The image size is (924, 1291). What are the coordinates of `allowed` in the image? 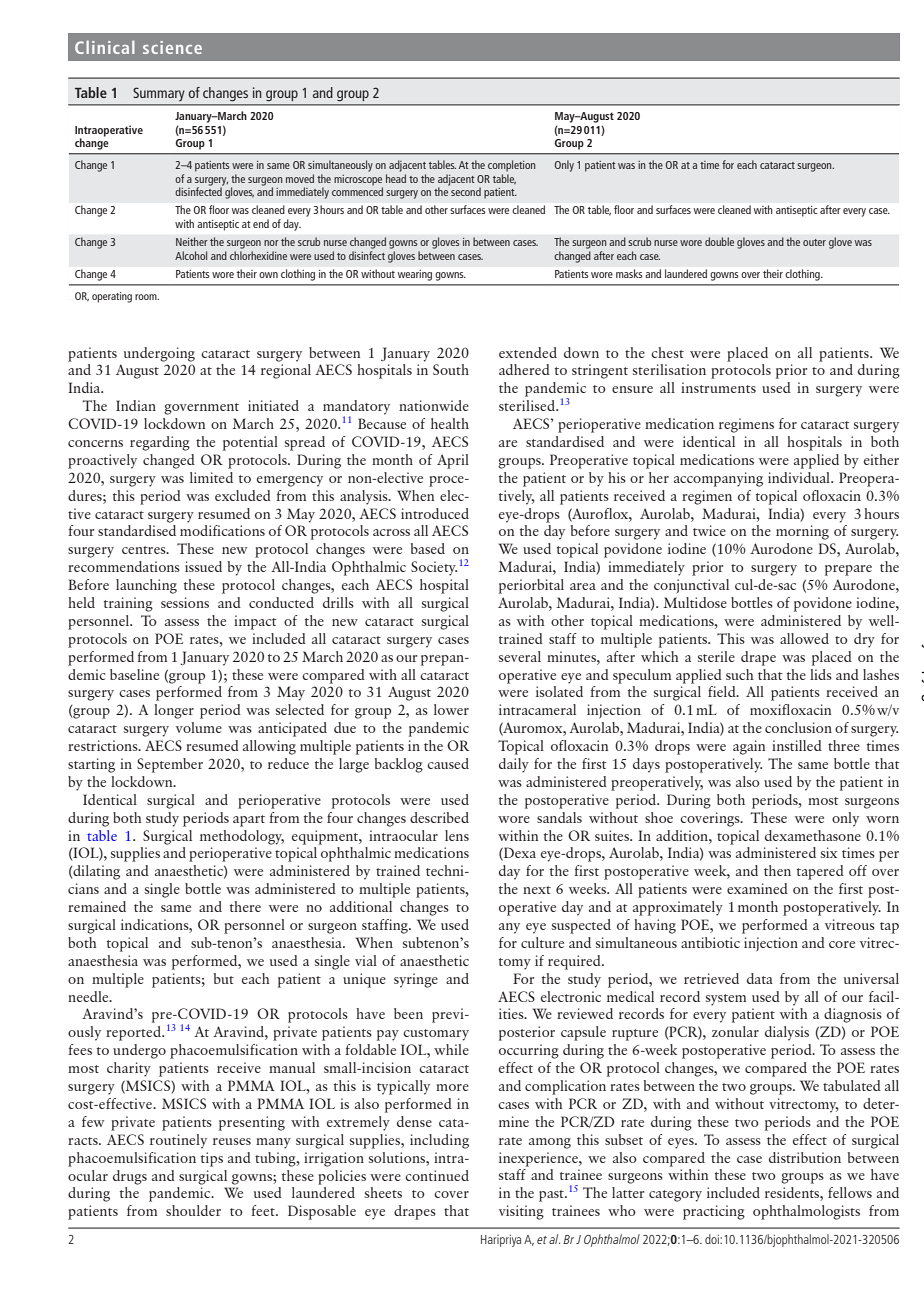 It's located at (804, 638).
